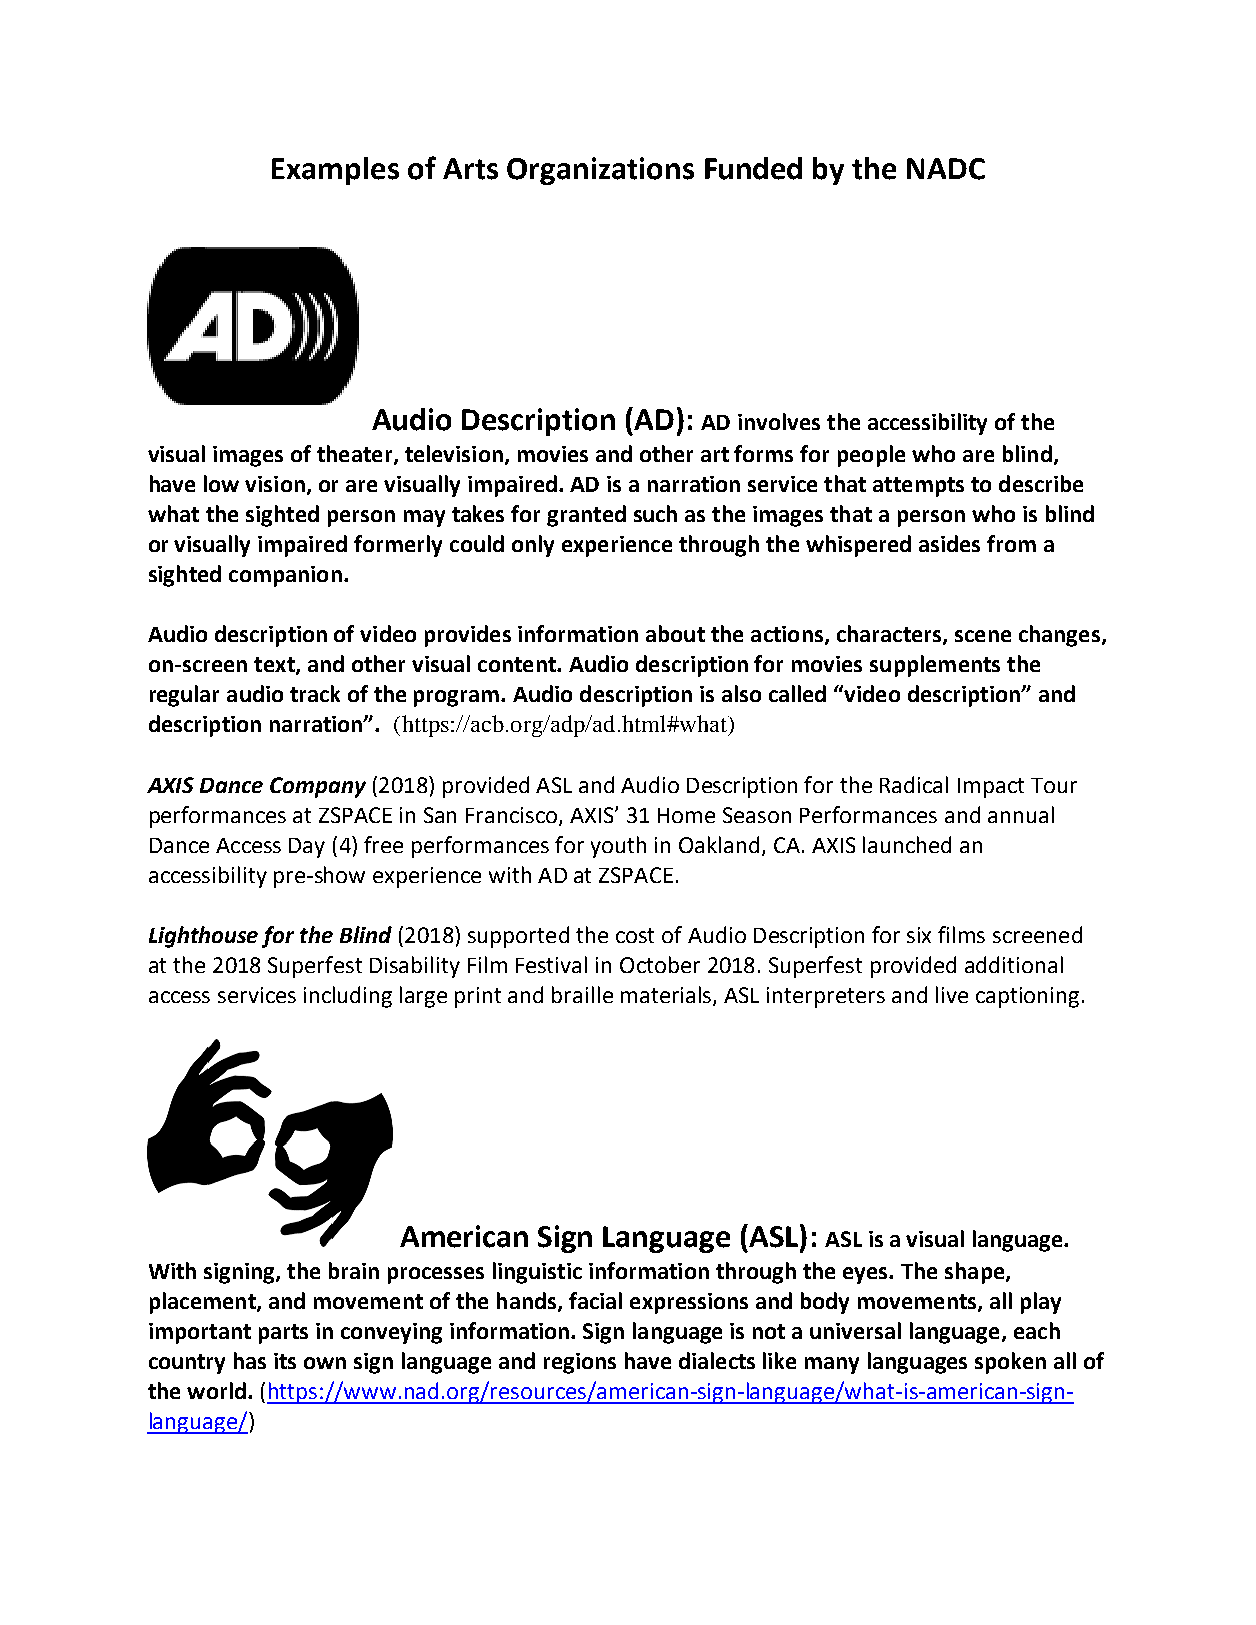  Describe the element at coordinates (949, 543) in the document. I see `asides` at that location.
